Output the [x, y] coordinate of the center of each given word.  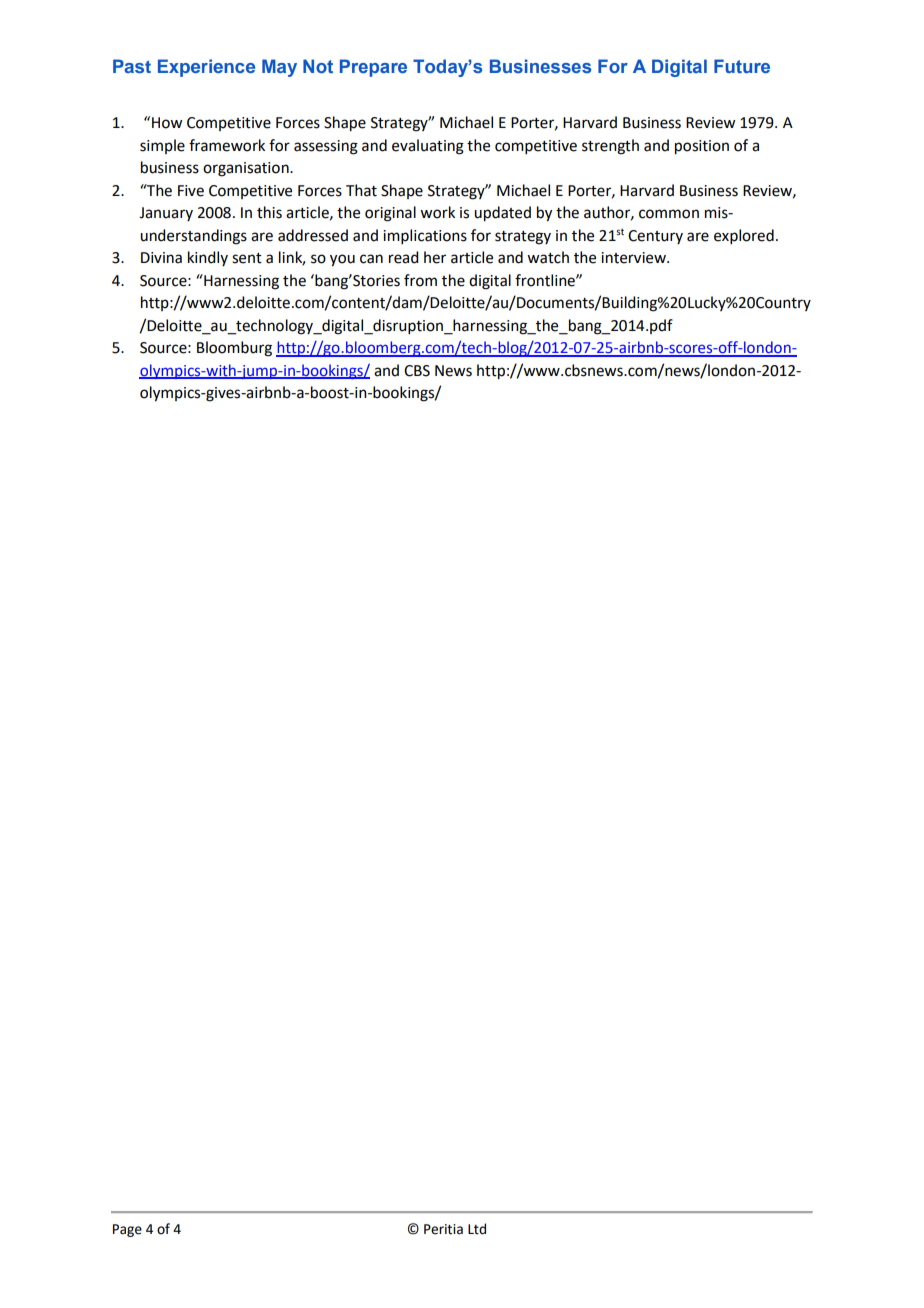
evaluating [428, 147]
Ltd [477, 1229]
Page [127, 1230]
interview [634, 258]
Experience [206, 68]
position [702, 147]
